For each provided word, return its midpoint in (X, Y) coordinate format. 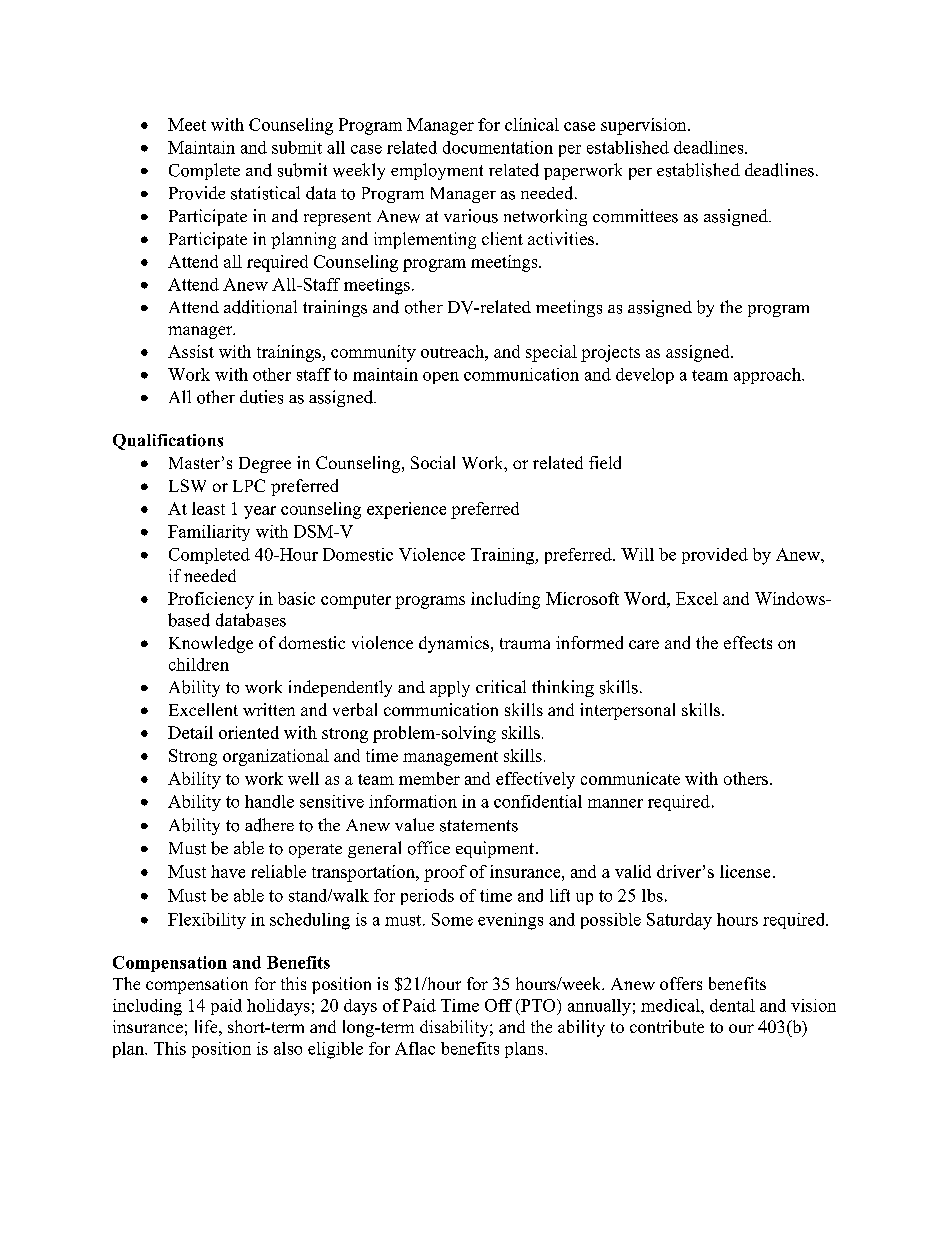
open (441, 378)
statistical (265, 193)
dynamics (454, 644)
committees (635, 216)
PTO (538, 1005)
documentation (498, 147)
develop (645, 376)
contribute (667, 1026)
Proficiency (211, 600)
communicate (630, 778)
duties (261, 397)
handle (269, 801)
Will (637, 554)
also (288, 1048)
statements (479, 826)
